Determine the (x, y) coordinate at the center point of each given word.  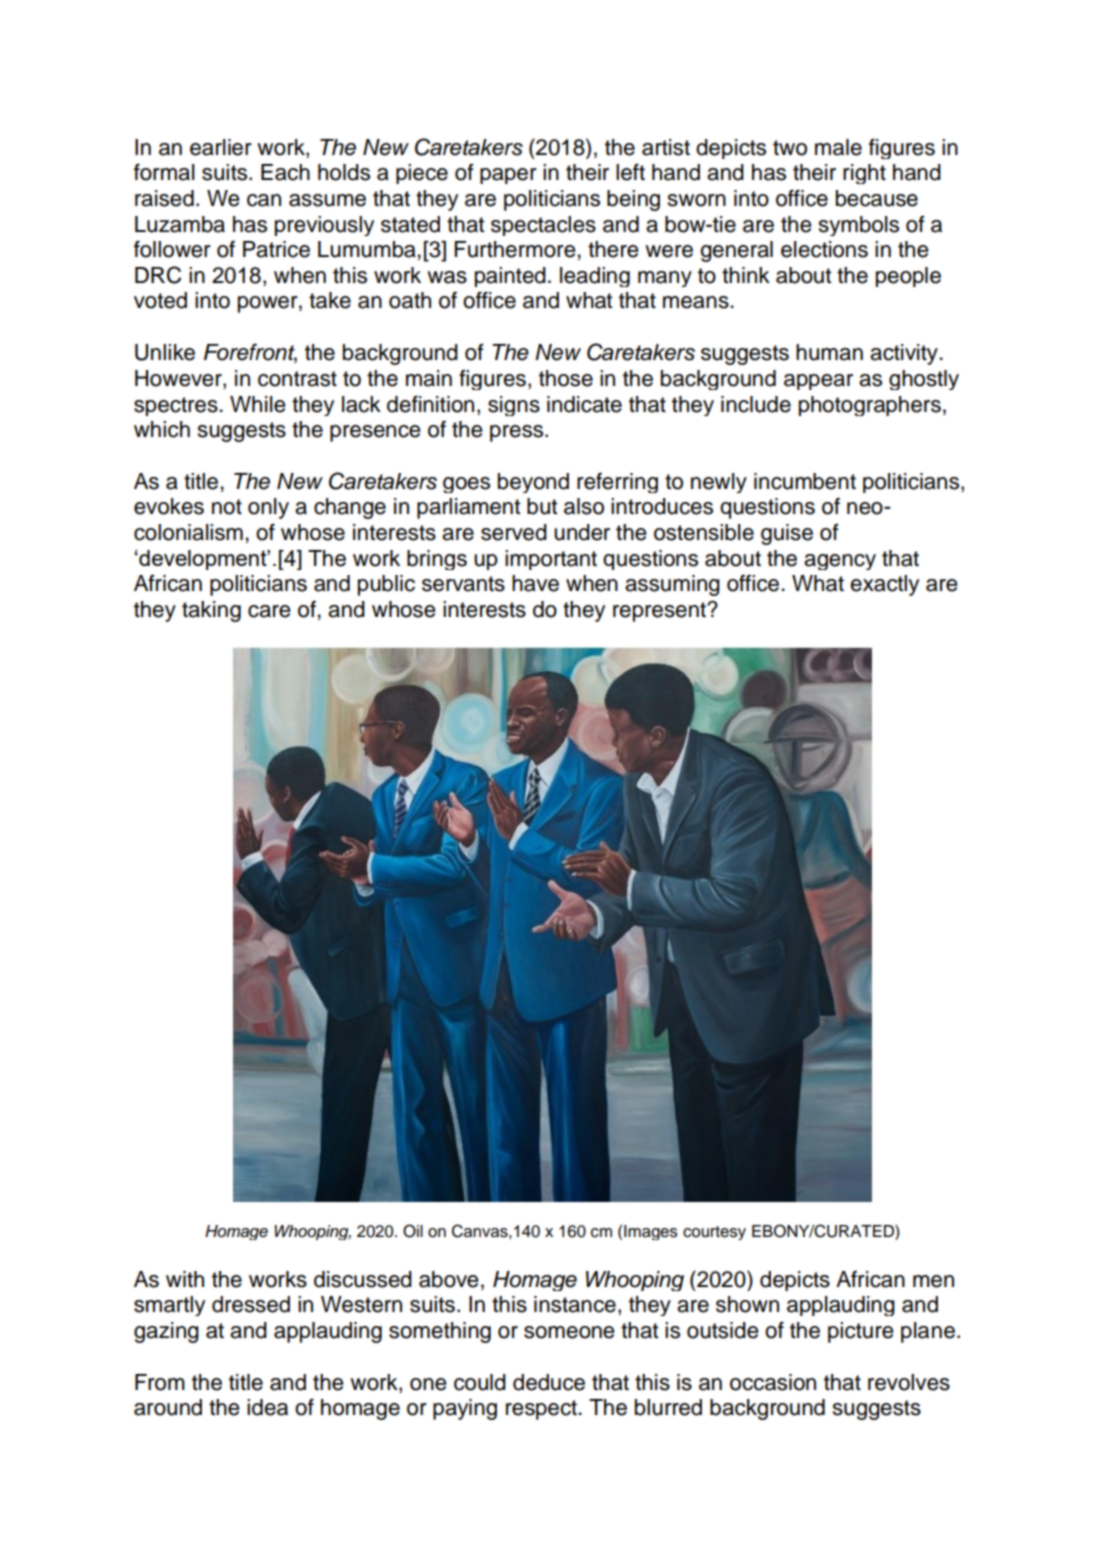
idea (267, 1407)
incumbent (805, 481)
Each (285, 172)
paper (508, 176)
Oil (413, 1231)
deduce (549, 1382)
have (535, 583)
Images (650, 1232)
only (268, 508)
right (864, 174)
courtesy (714, 1233)
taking (211, 611)
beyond (533, 483)
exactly (884, 585)
